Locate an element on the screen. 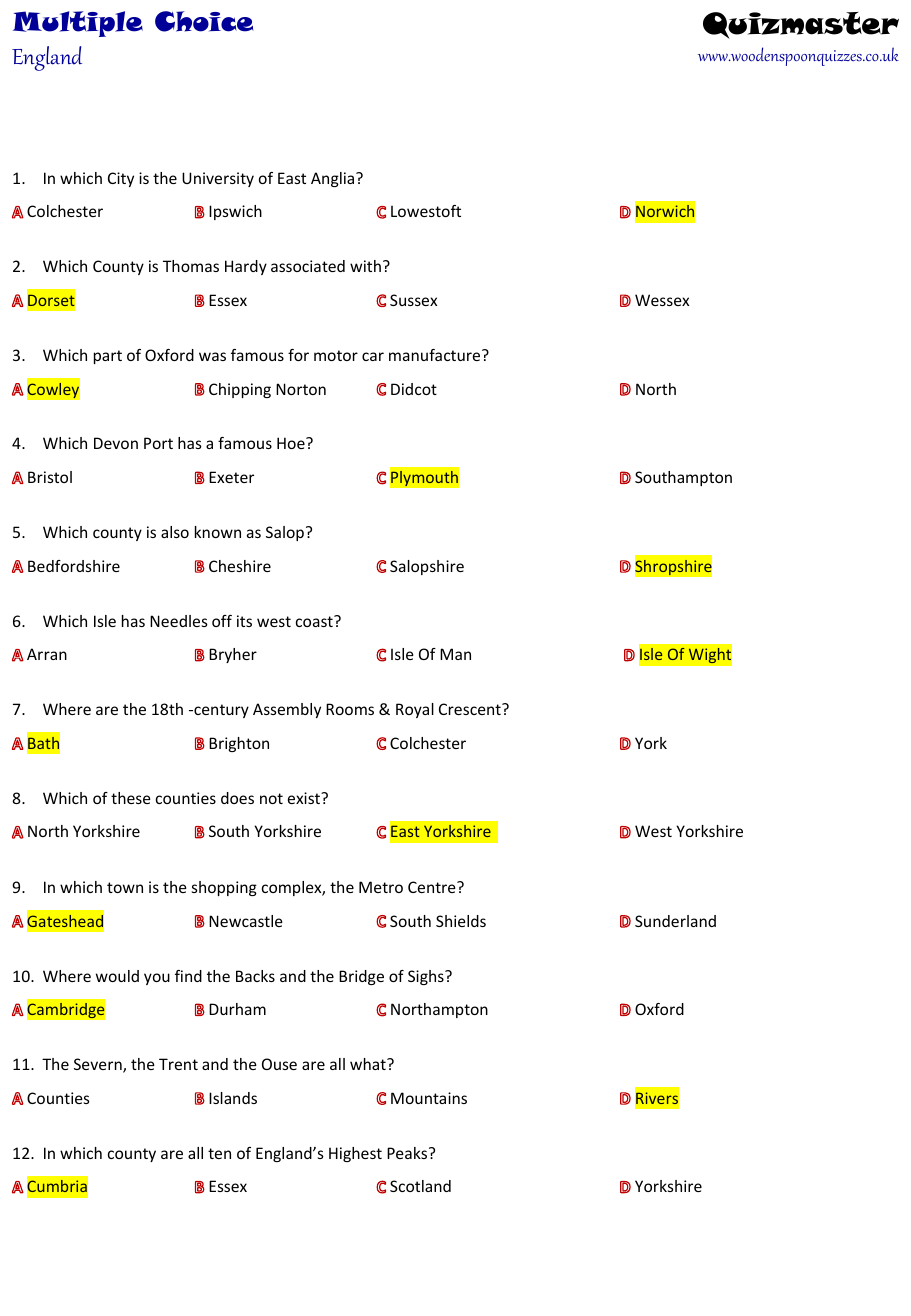  part is located at coordinates (108, 357).
